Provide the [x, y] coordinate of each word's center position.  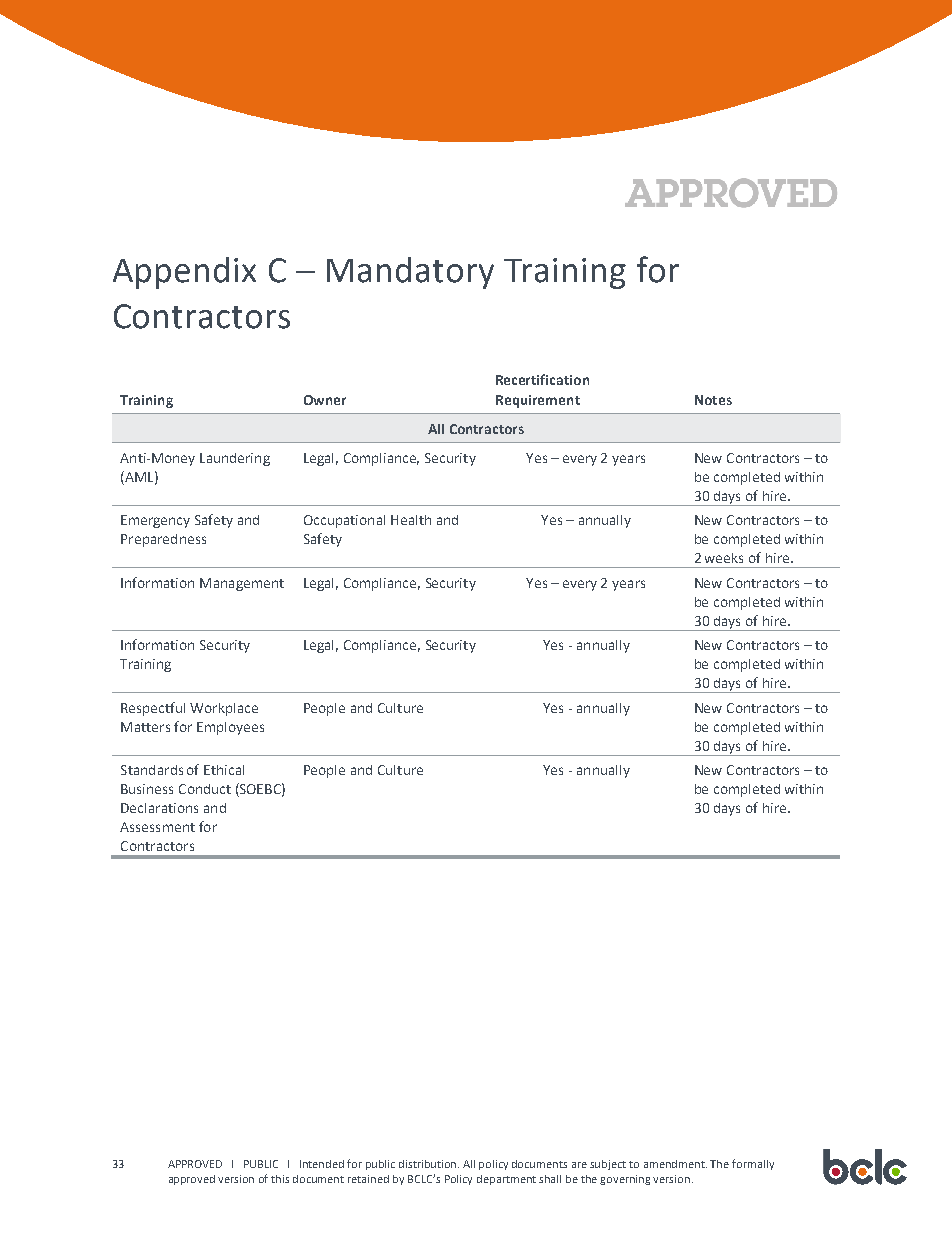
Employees [230, 728]
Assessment [157, 827]
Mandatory [410, 273]
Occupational [344, 521]
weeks [724, 558]
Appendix [184, 273]
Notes [713, 400]
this [280, 1179]
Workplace [224, 709]
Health [411, 520]
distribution [429, 1164]
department [506, 1180]
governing [625, 1180]
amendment [675, 1164]
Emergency [155, 521]
